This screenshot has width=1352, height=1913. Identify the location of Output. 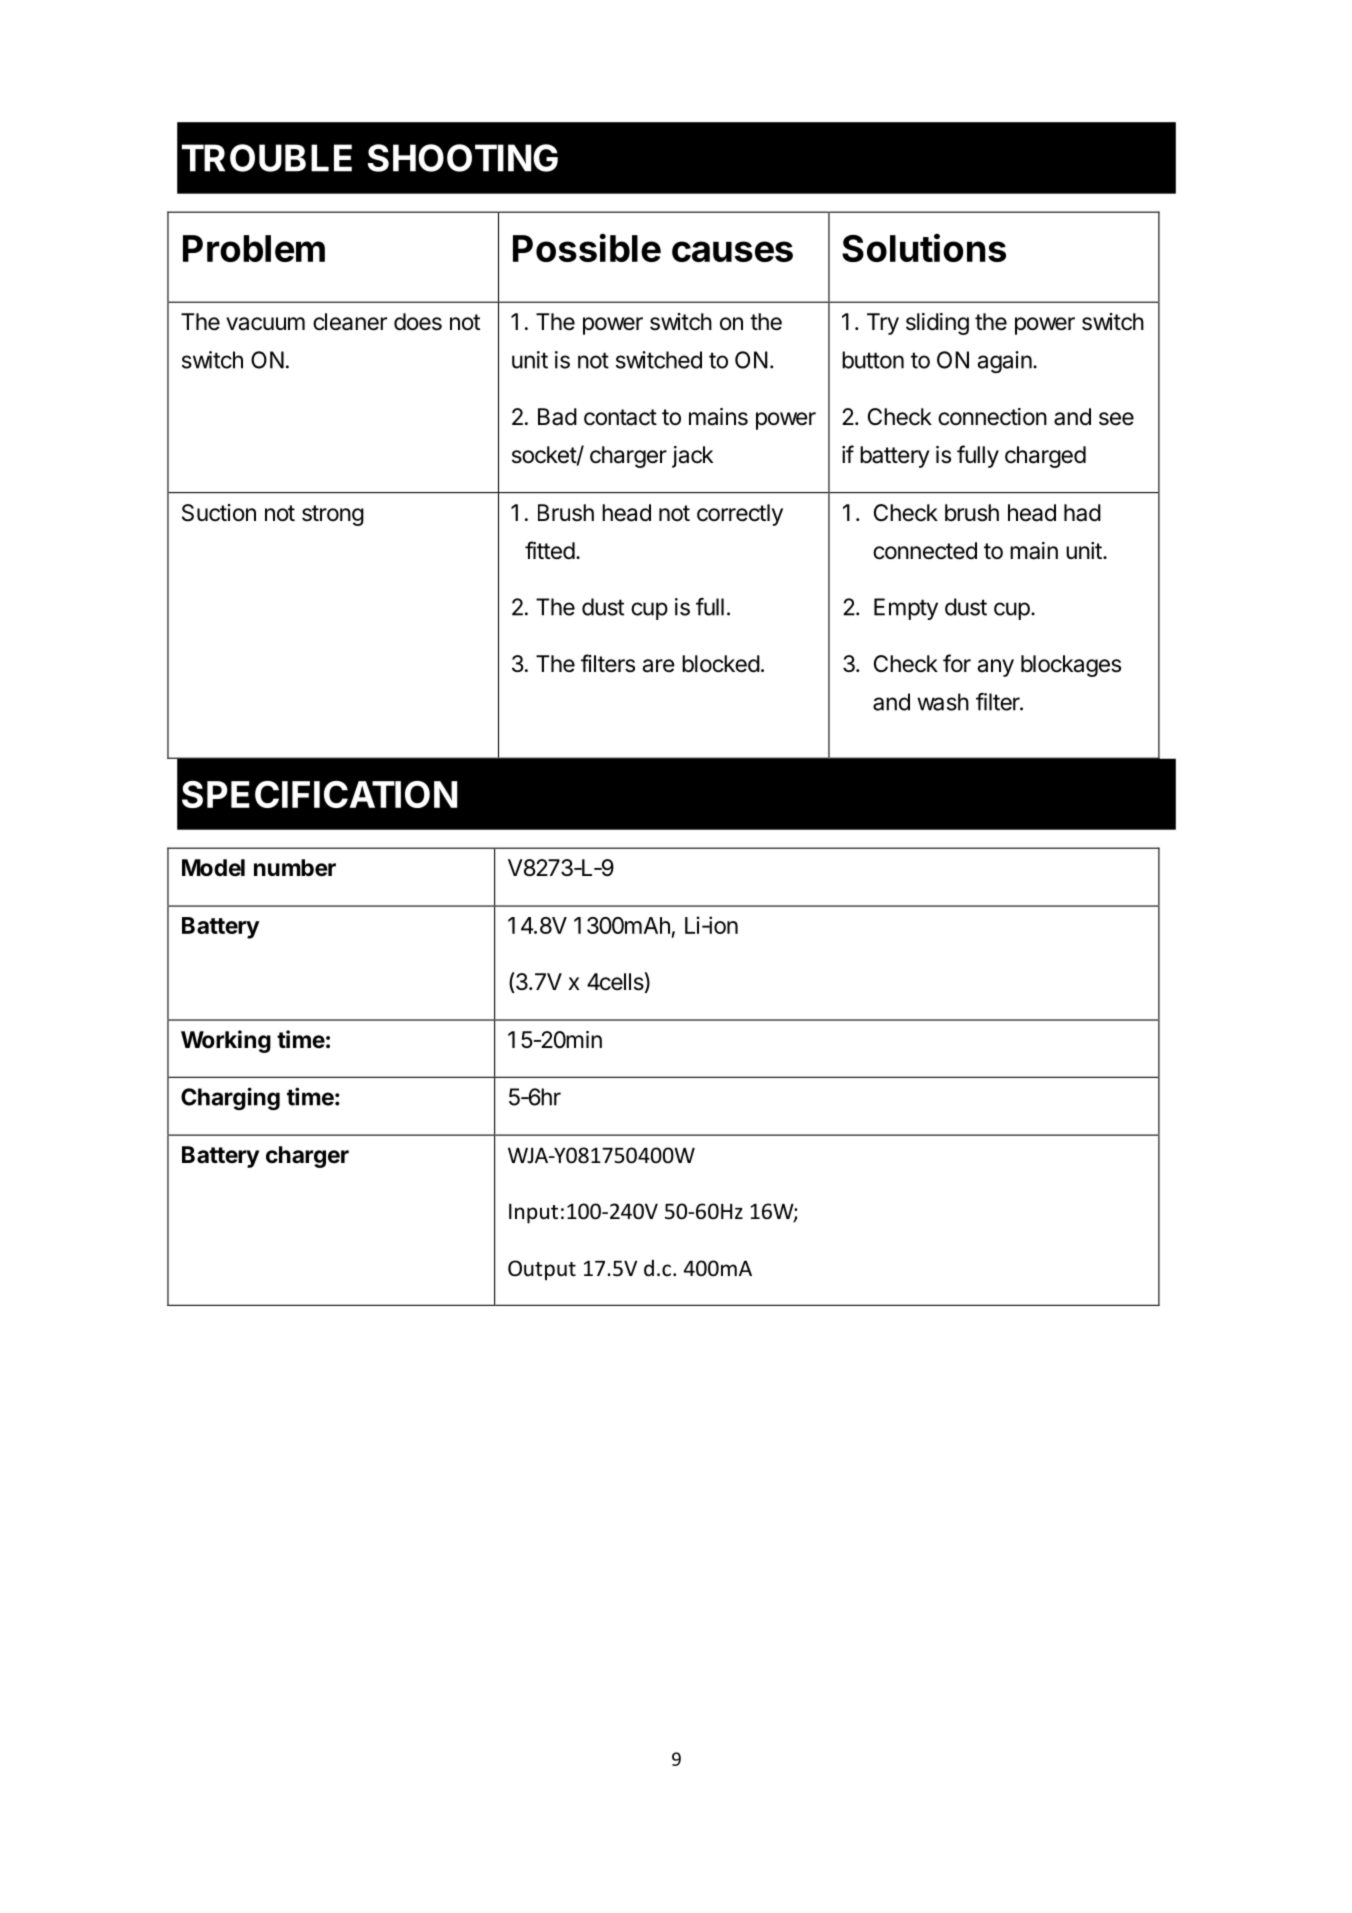
(542, 1270).
